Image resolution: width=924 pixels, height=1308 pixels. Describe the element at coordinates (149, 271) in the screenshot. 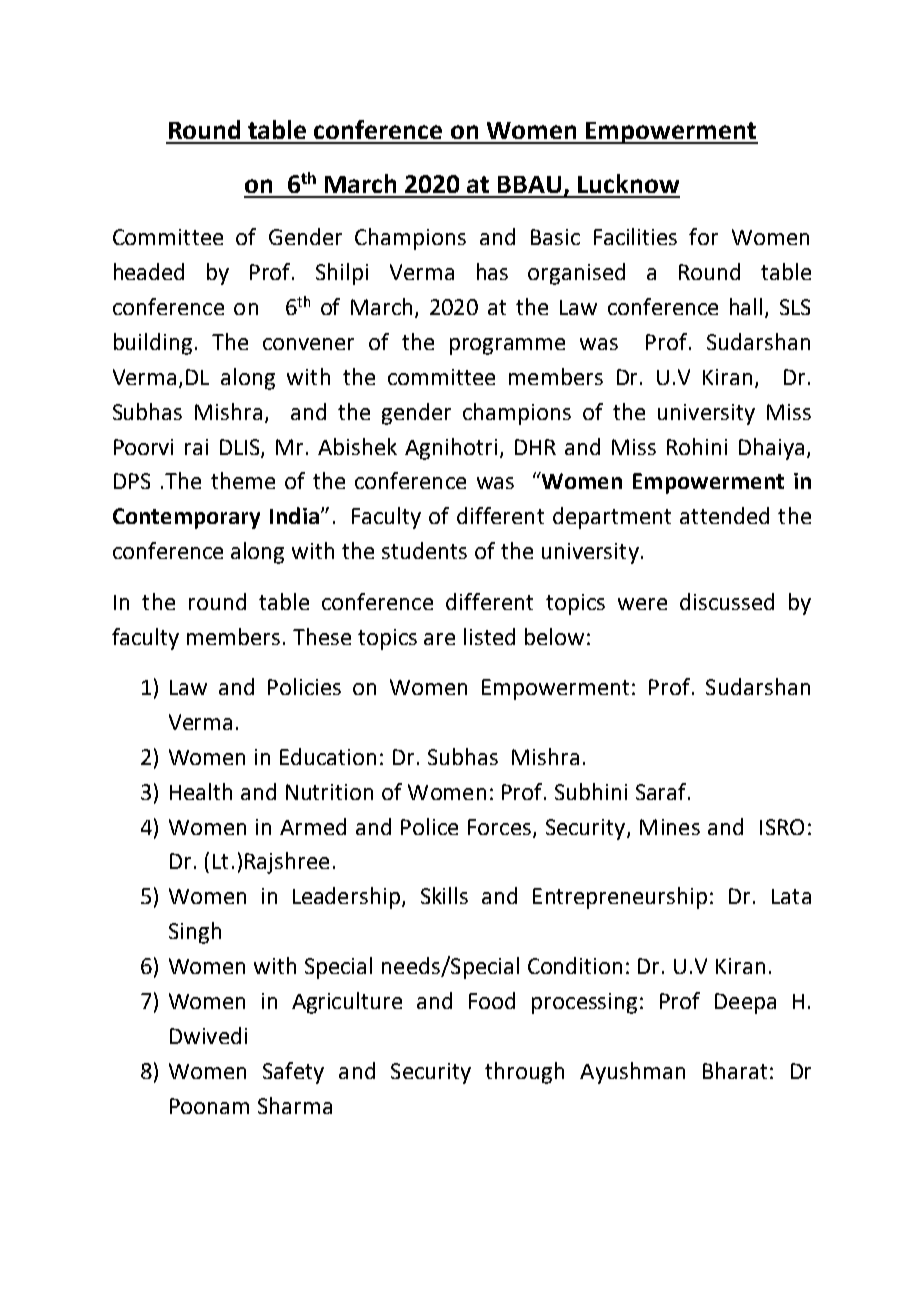

I see `headed` at that location.
